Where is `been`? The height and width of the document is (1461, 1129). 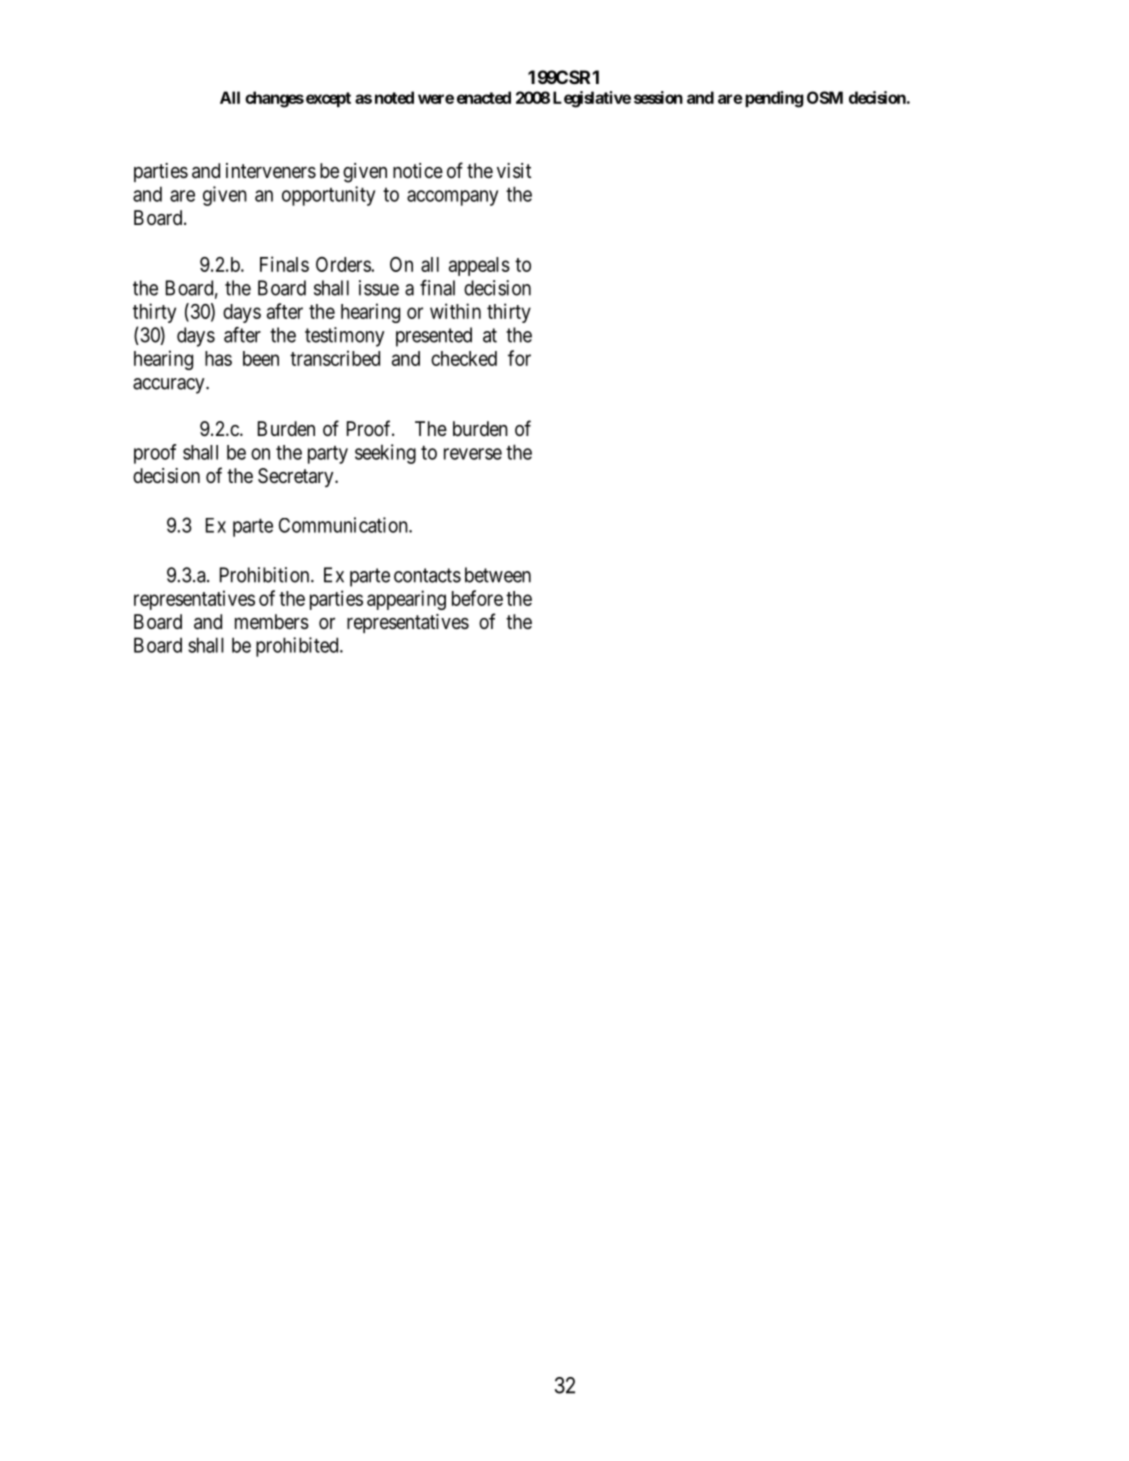
been is located at coordinates (261, 358).
